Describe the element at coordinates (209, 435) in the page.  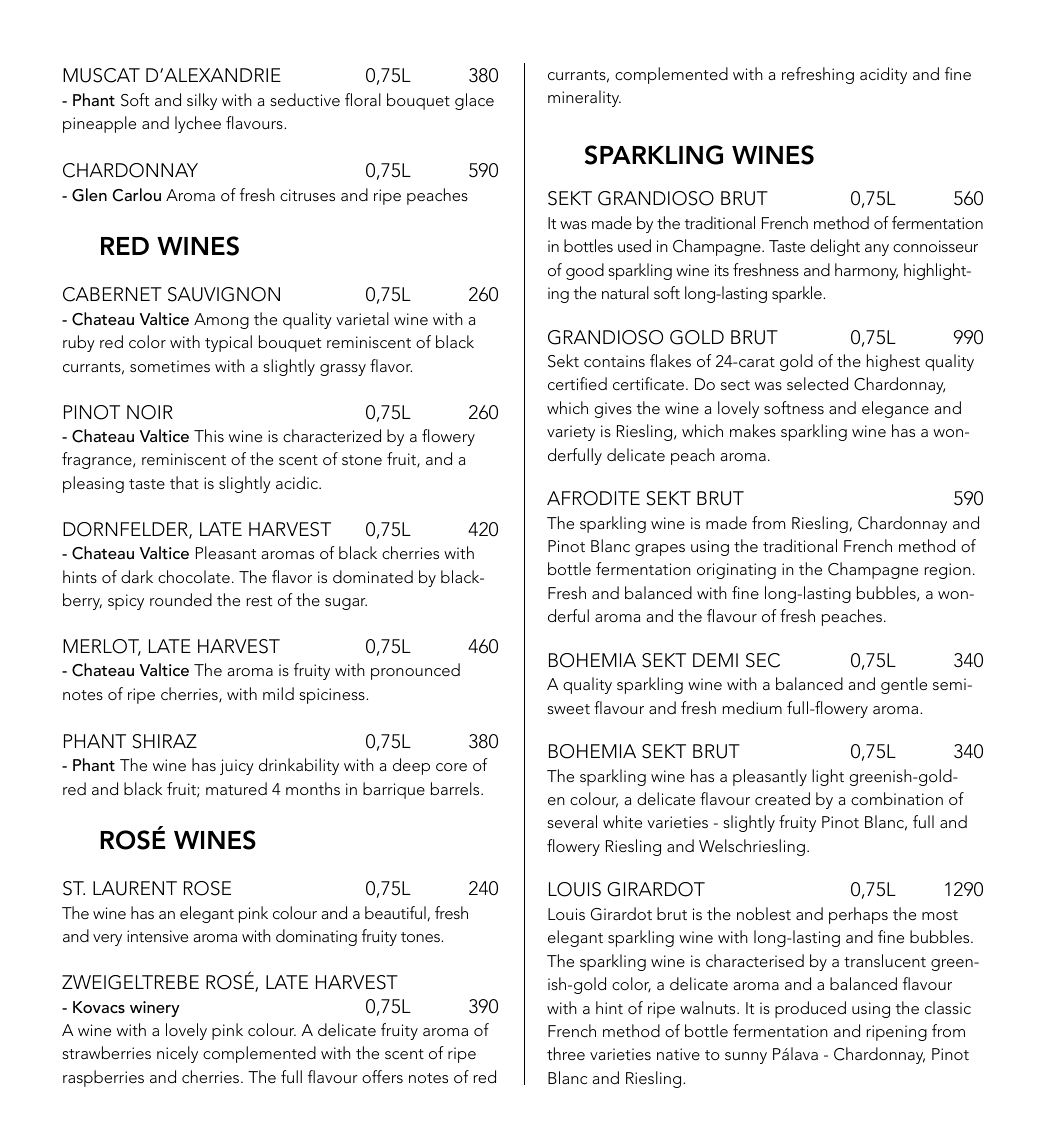
I see `This` at that location.
